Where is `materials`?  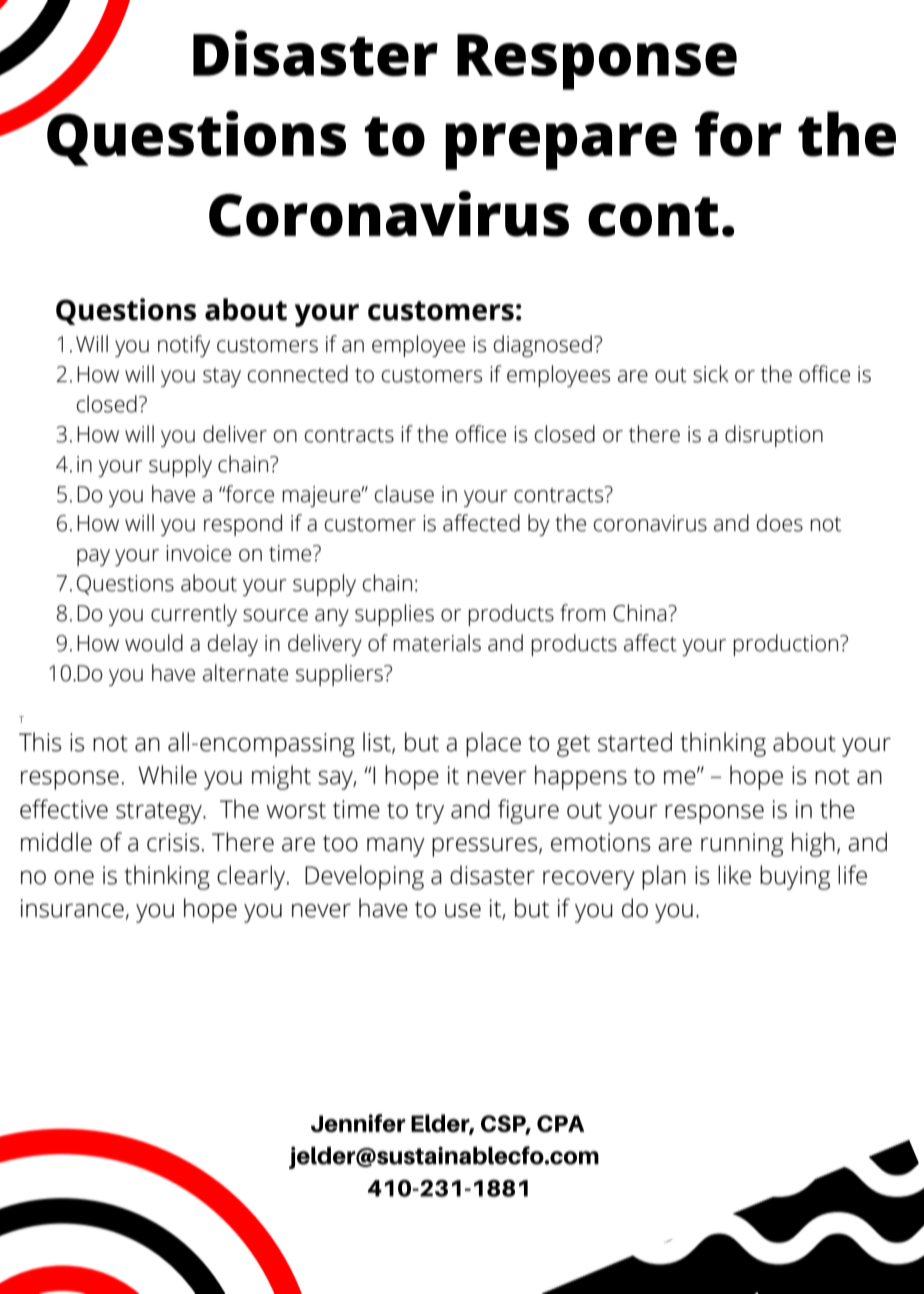 materials is located at coordinates (437, 643).
